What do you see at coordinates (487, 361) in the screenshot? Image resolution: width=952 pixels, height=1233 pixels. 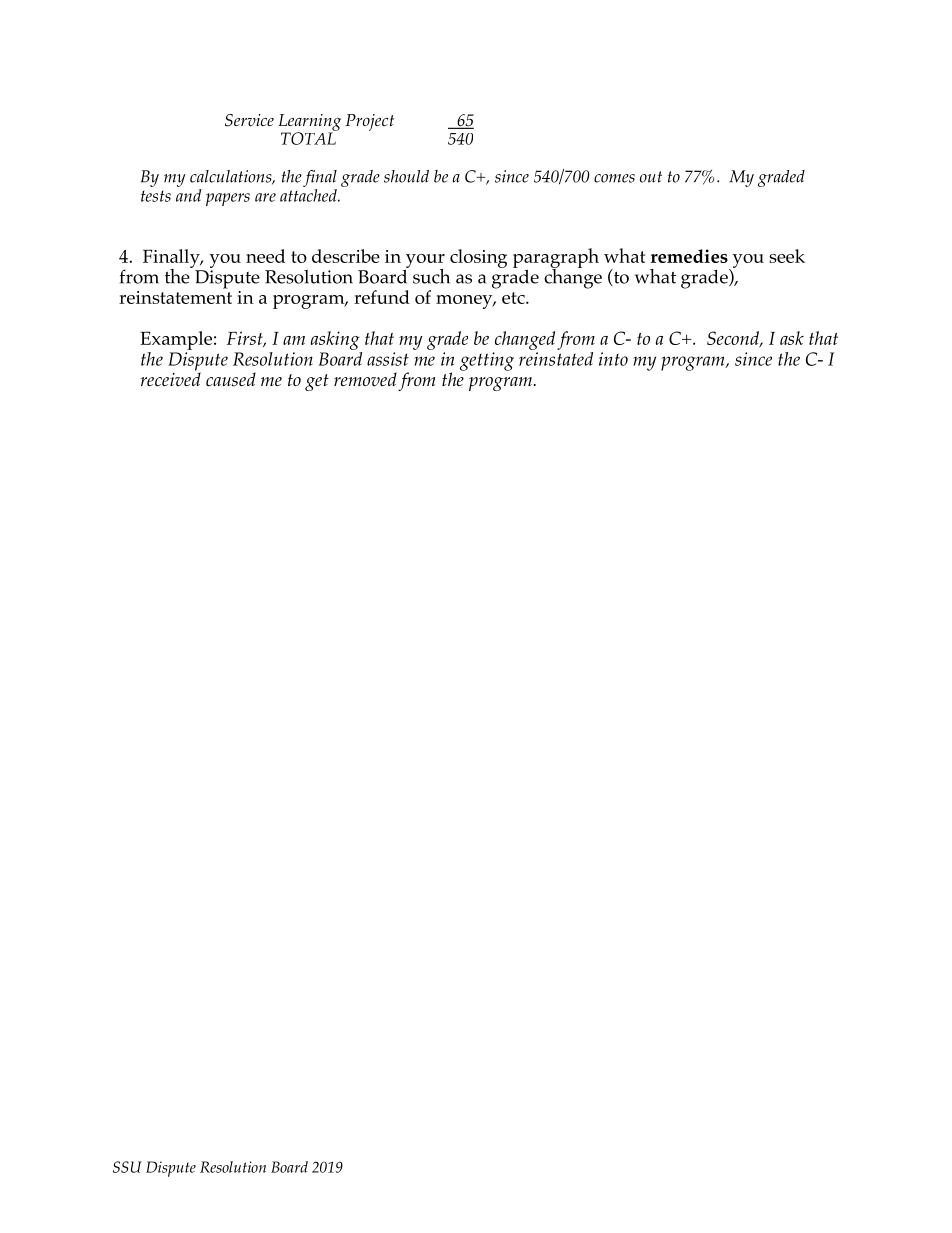 I see `getting` at bounding box center [487, 361].
